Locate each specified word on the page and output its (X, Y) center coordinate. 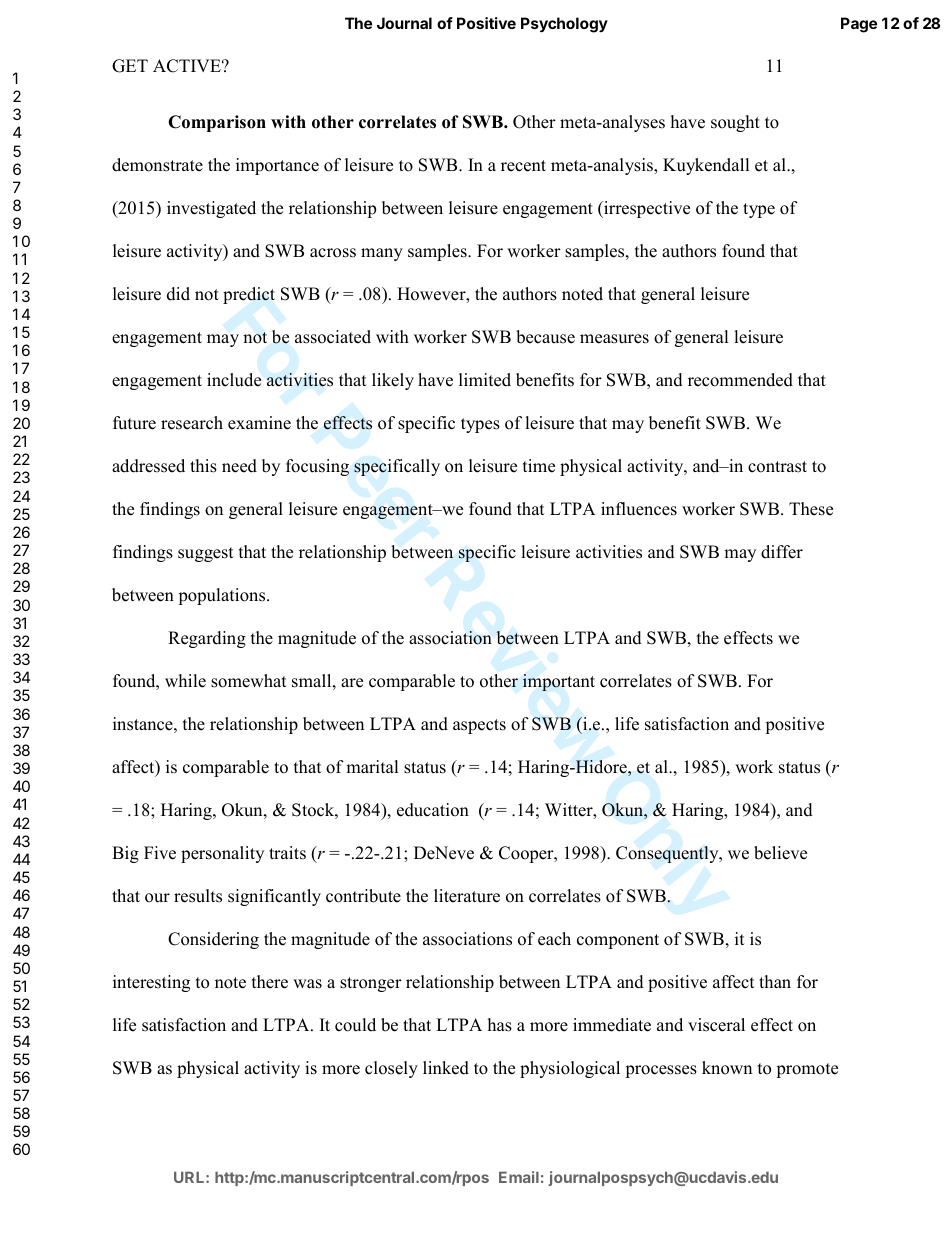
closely (391, 1069)
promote (807, 1070)
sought (735, 123)
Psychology (564, 25)
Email (519, 1177)
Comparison (217, 123)
